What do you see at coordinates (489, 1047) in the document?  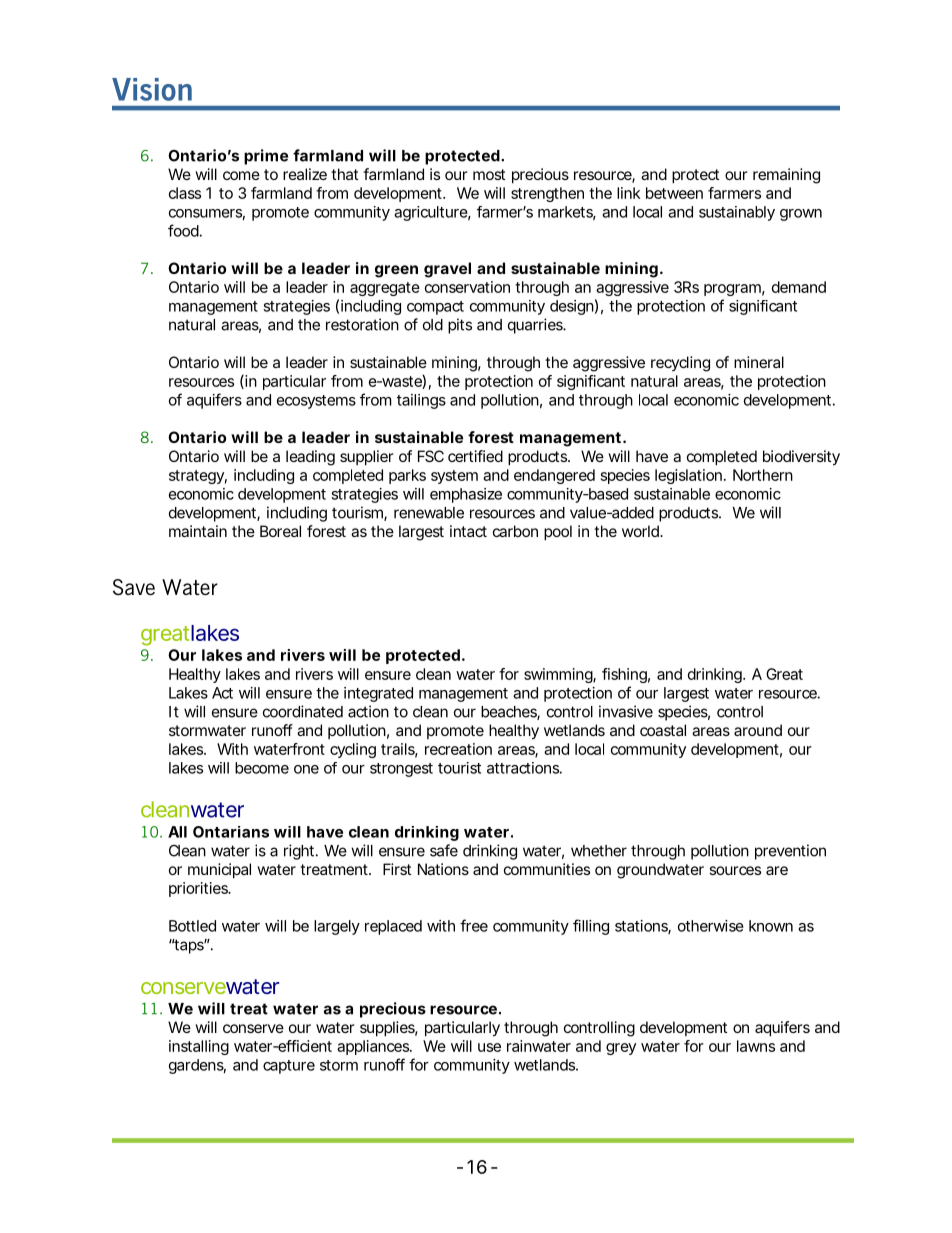 I see `use` at bounding box center [489, 1047].
